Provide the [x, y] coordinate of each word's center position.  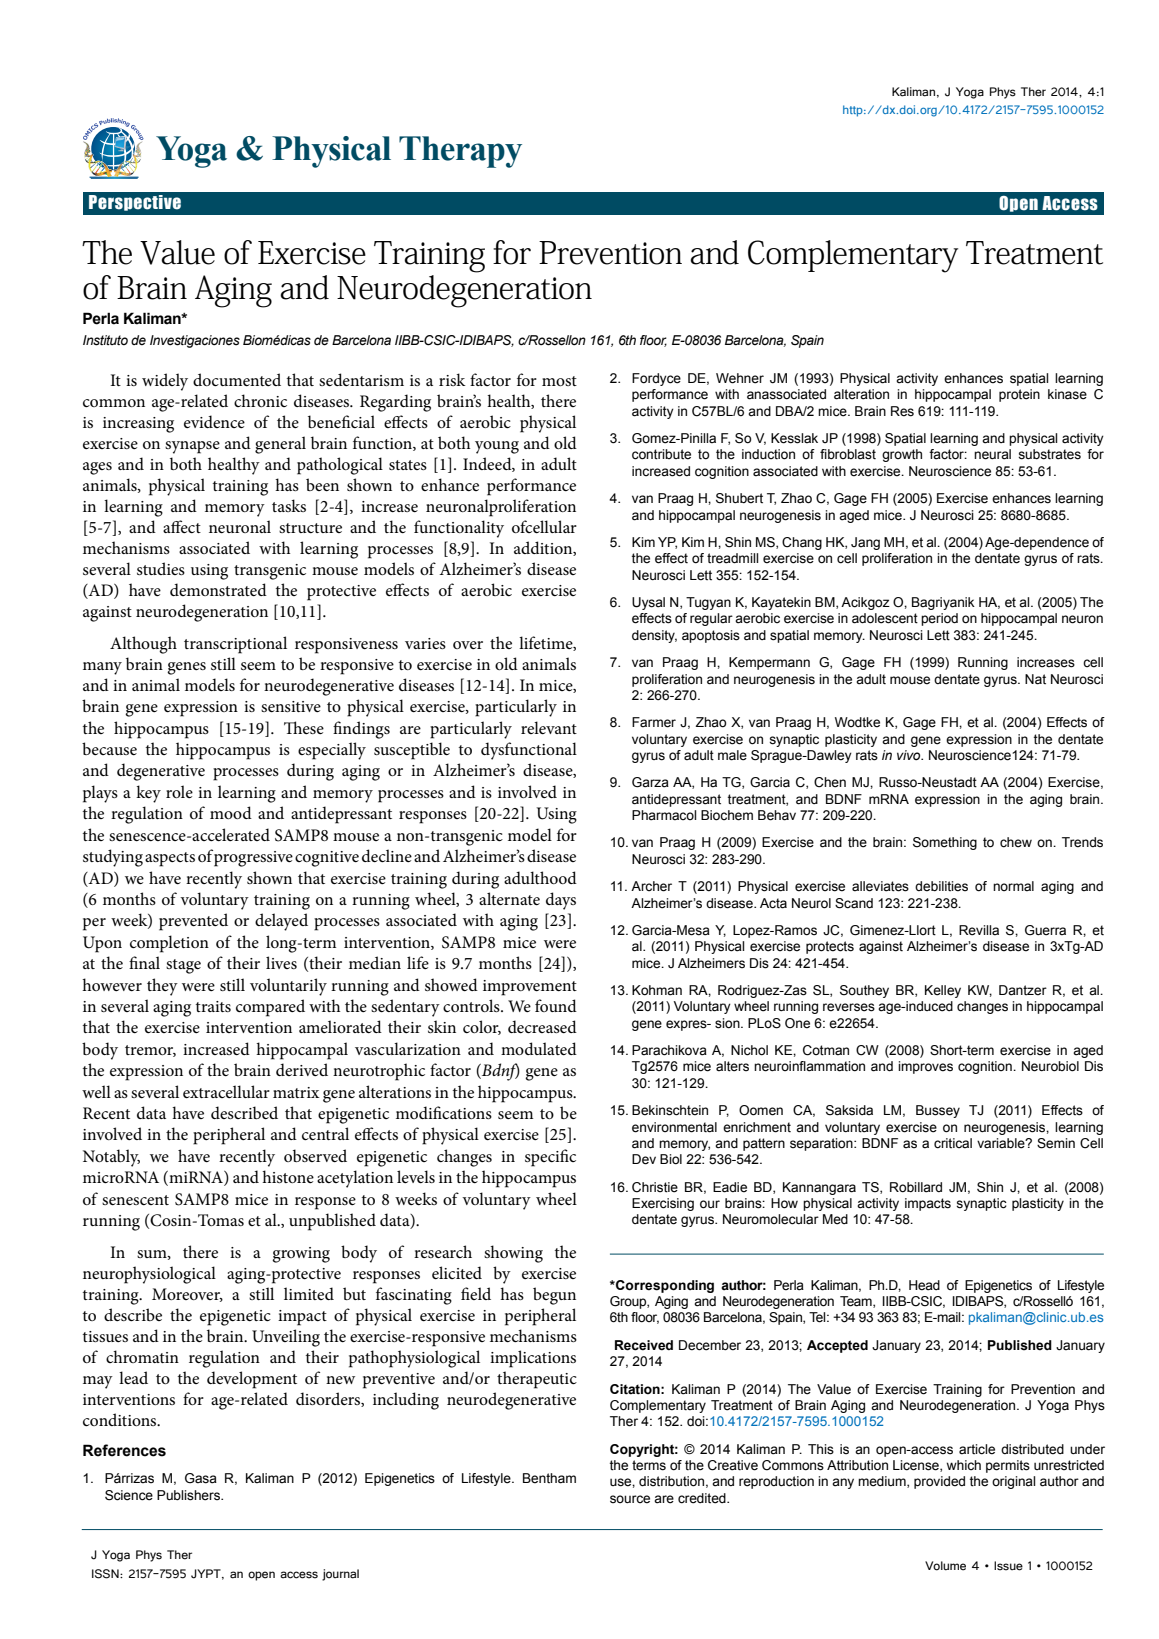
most [559, 381]
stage [183, 966]
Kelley [943, 991]
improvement [530, 988]
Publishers [189, 1495]
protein [1019, 395]
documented [237, 379]
